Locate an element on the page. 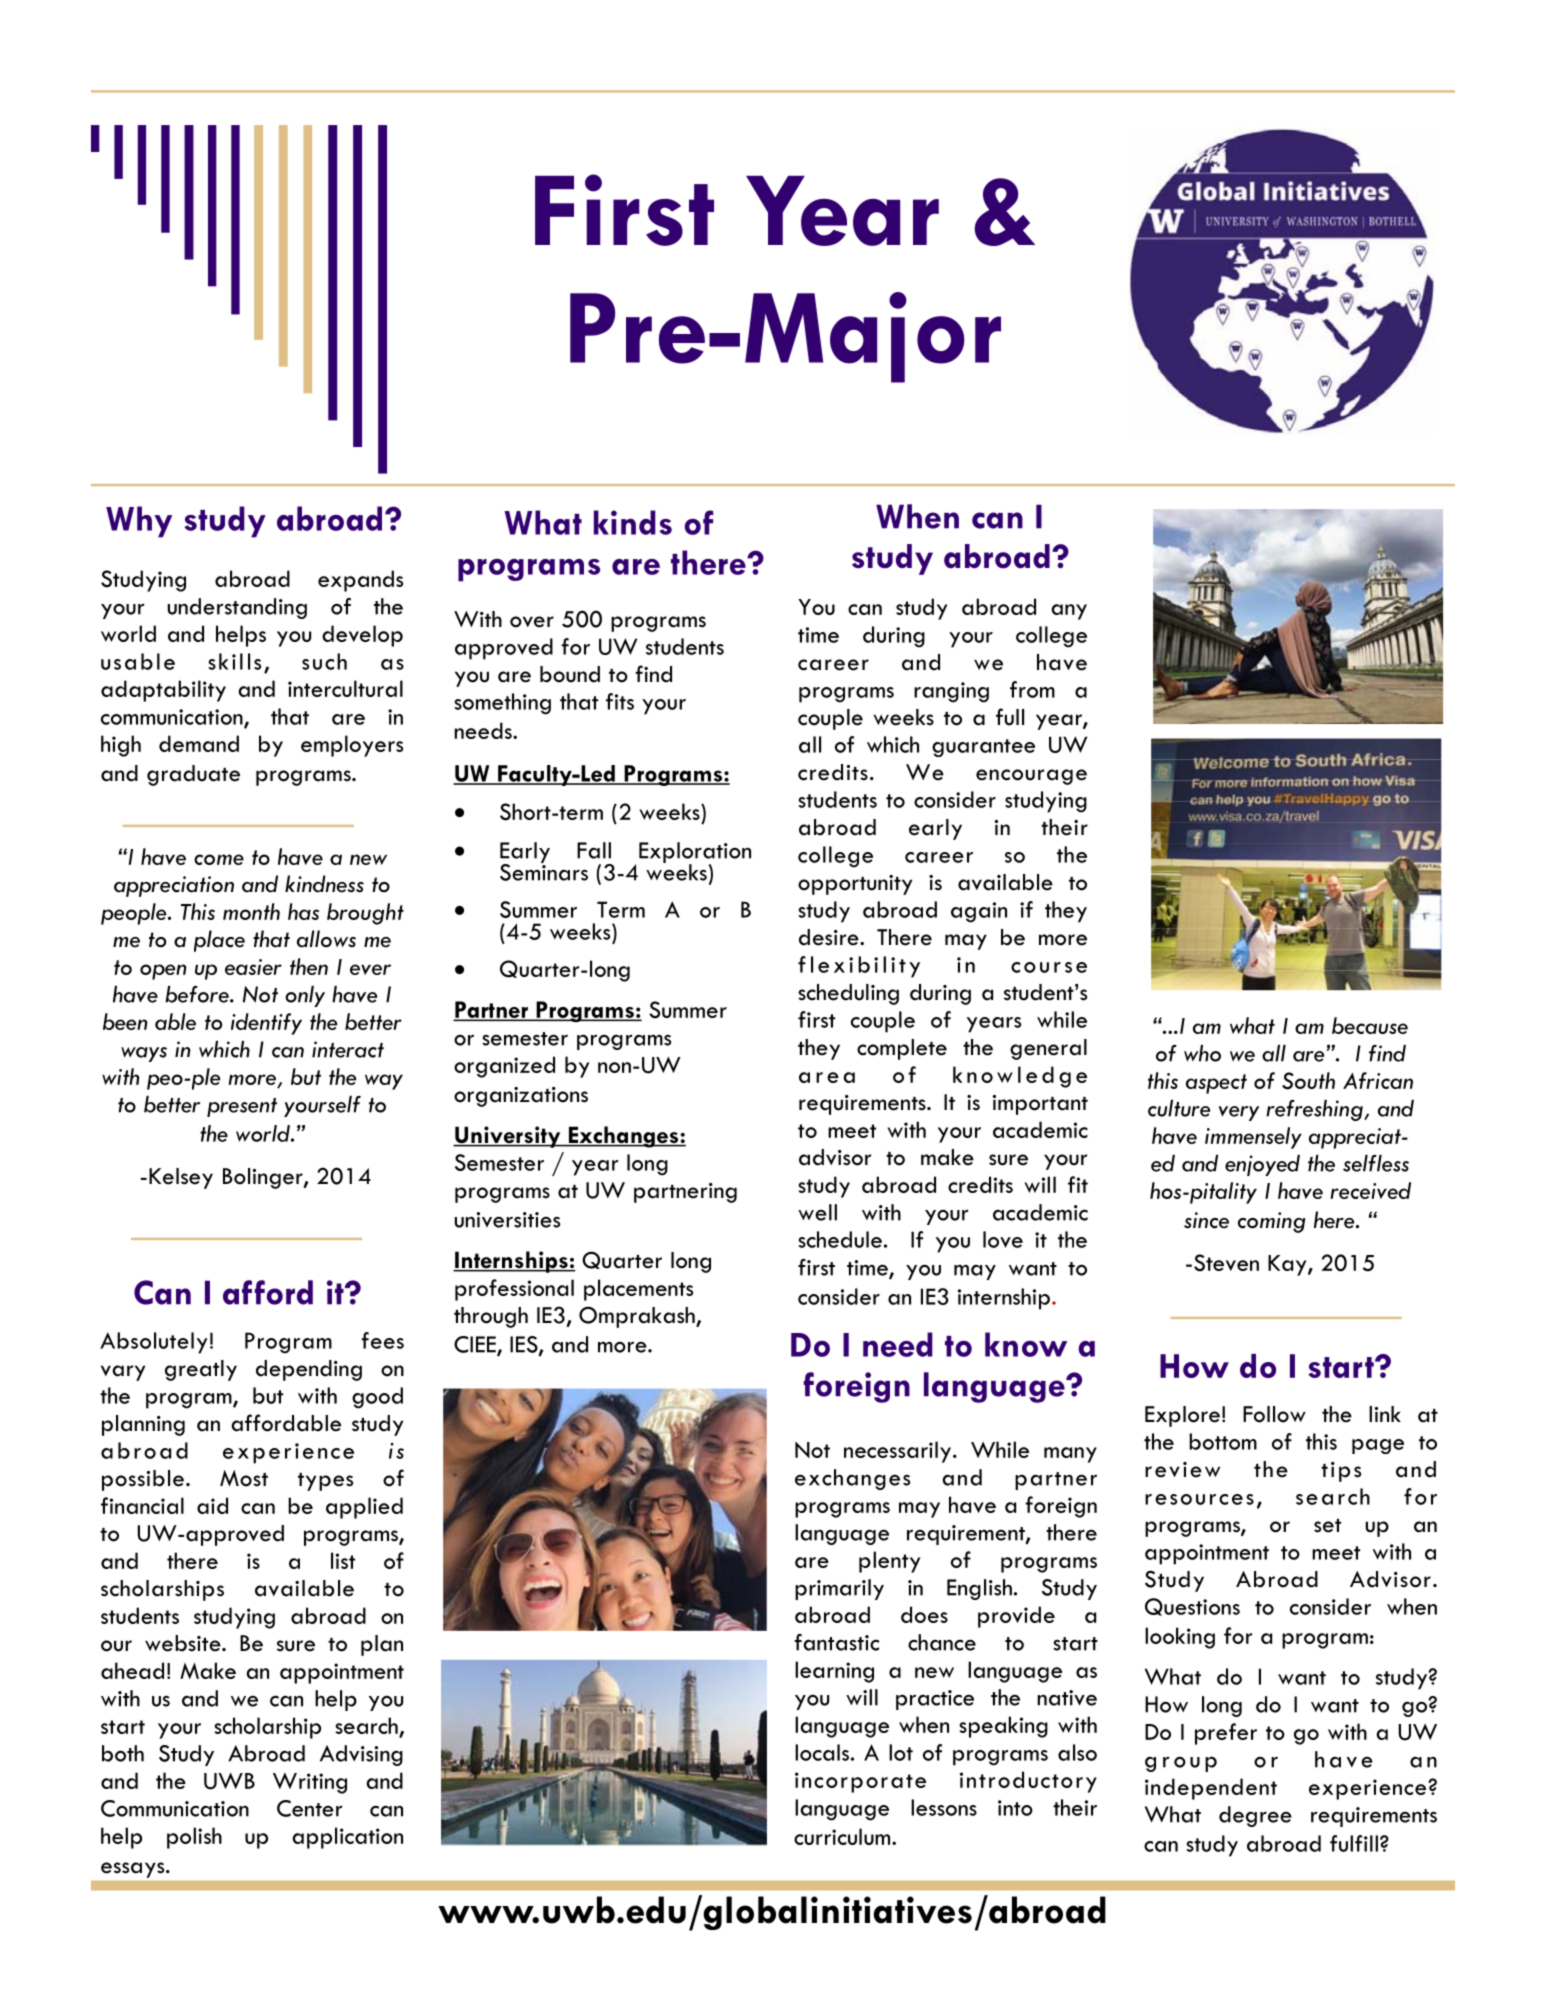  from is located at coordinates (1032, 689).
